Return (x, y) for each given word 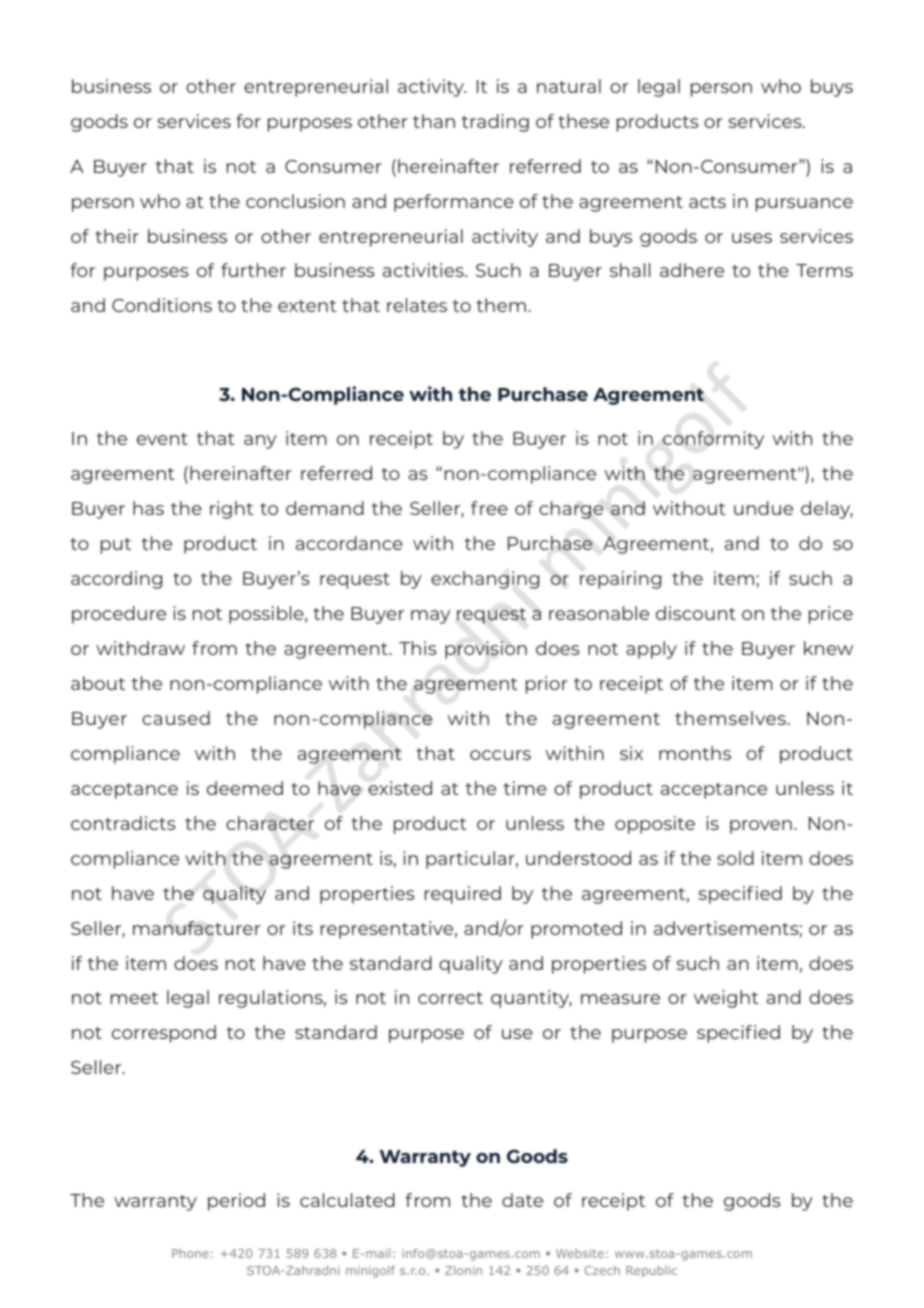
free (489, 508)
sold (735, 858)
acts (707, 202)
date (522, 1200)
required (463, 895)
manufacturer (197, 928)
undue (763, 508)
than (434, 121)
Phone (190, 1253)
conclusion (295, 201)
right (231, 510)
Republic (651, 1272)
